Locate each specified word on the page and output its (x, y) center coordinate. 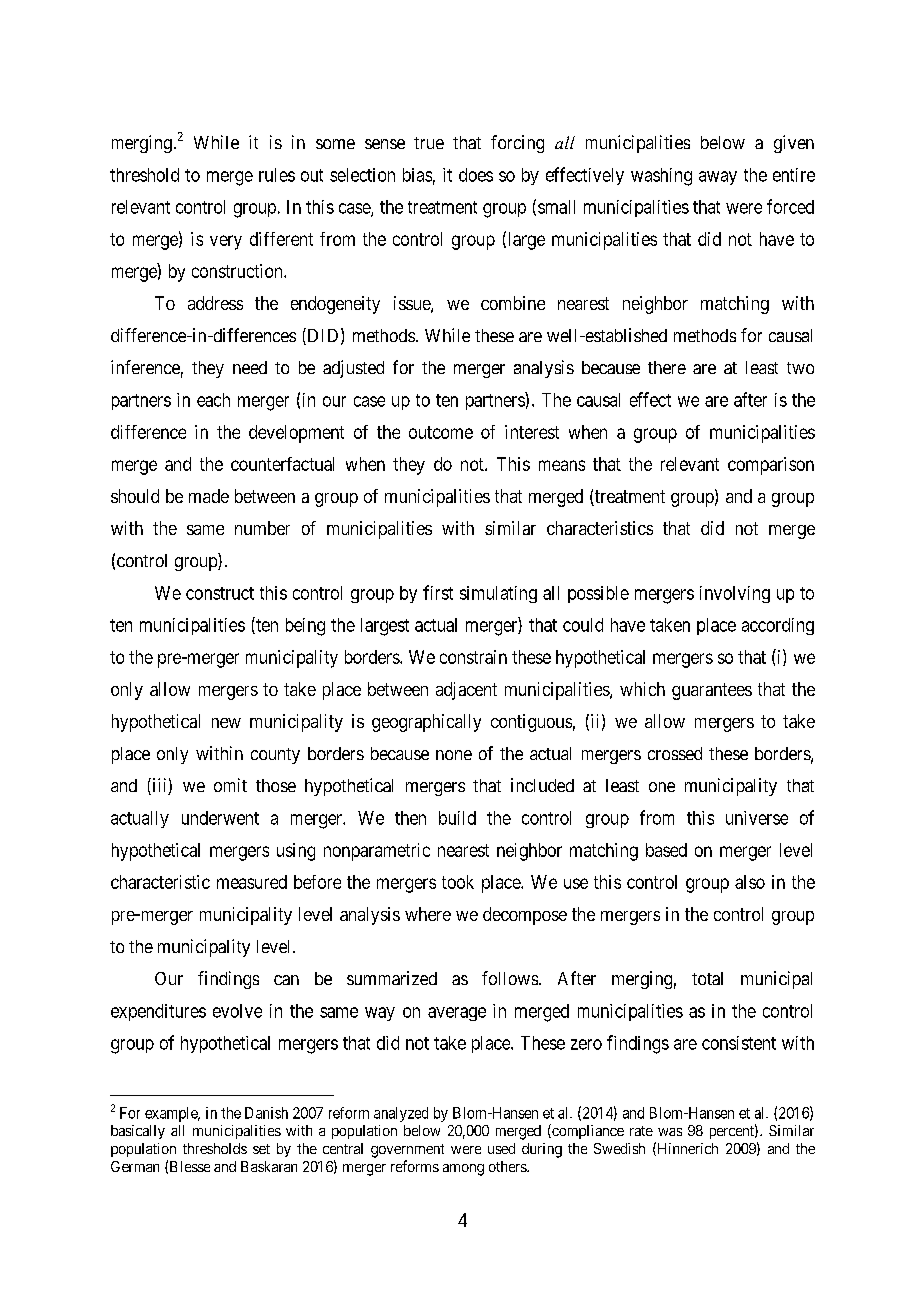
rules (277, 175)
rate (641, 1131)
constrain (473, 657)
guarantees (712, 691)
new (226, 723)
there (667, 367)
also (750, 882)
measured (252, 882)
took (458, 882)
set (261, 1149)
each (213, 400)
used (501, 1148)
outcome (441, 432)
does (476, 175)
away (718, 178)
